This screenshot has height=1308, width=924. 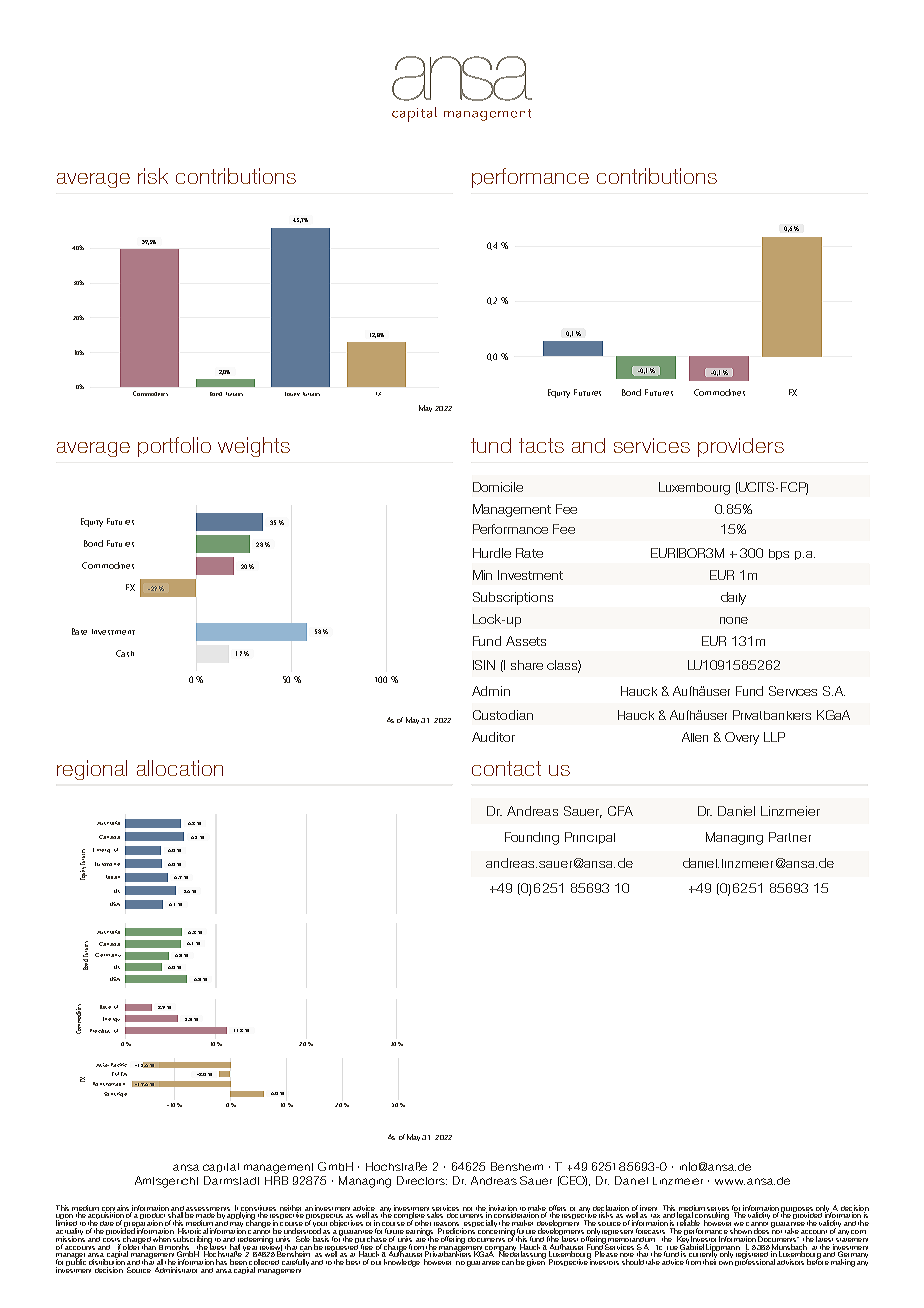 What do you see at coordinates (741, 447) in the screenshot?
I see `providers` at bounding box center [741, 447].
